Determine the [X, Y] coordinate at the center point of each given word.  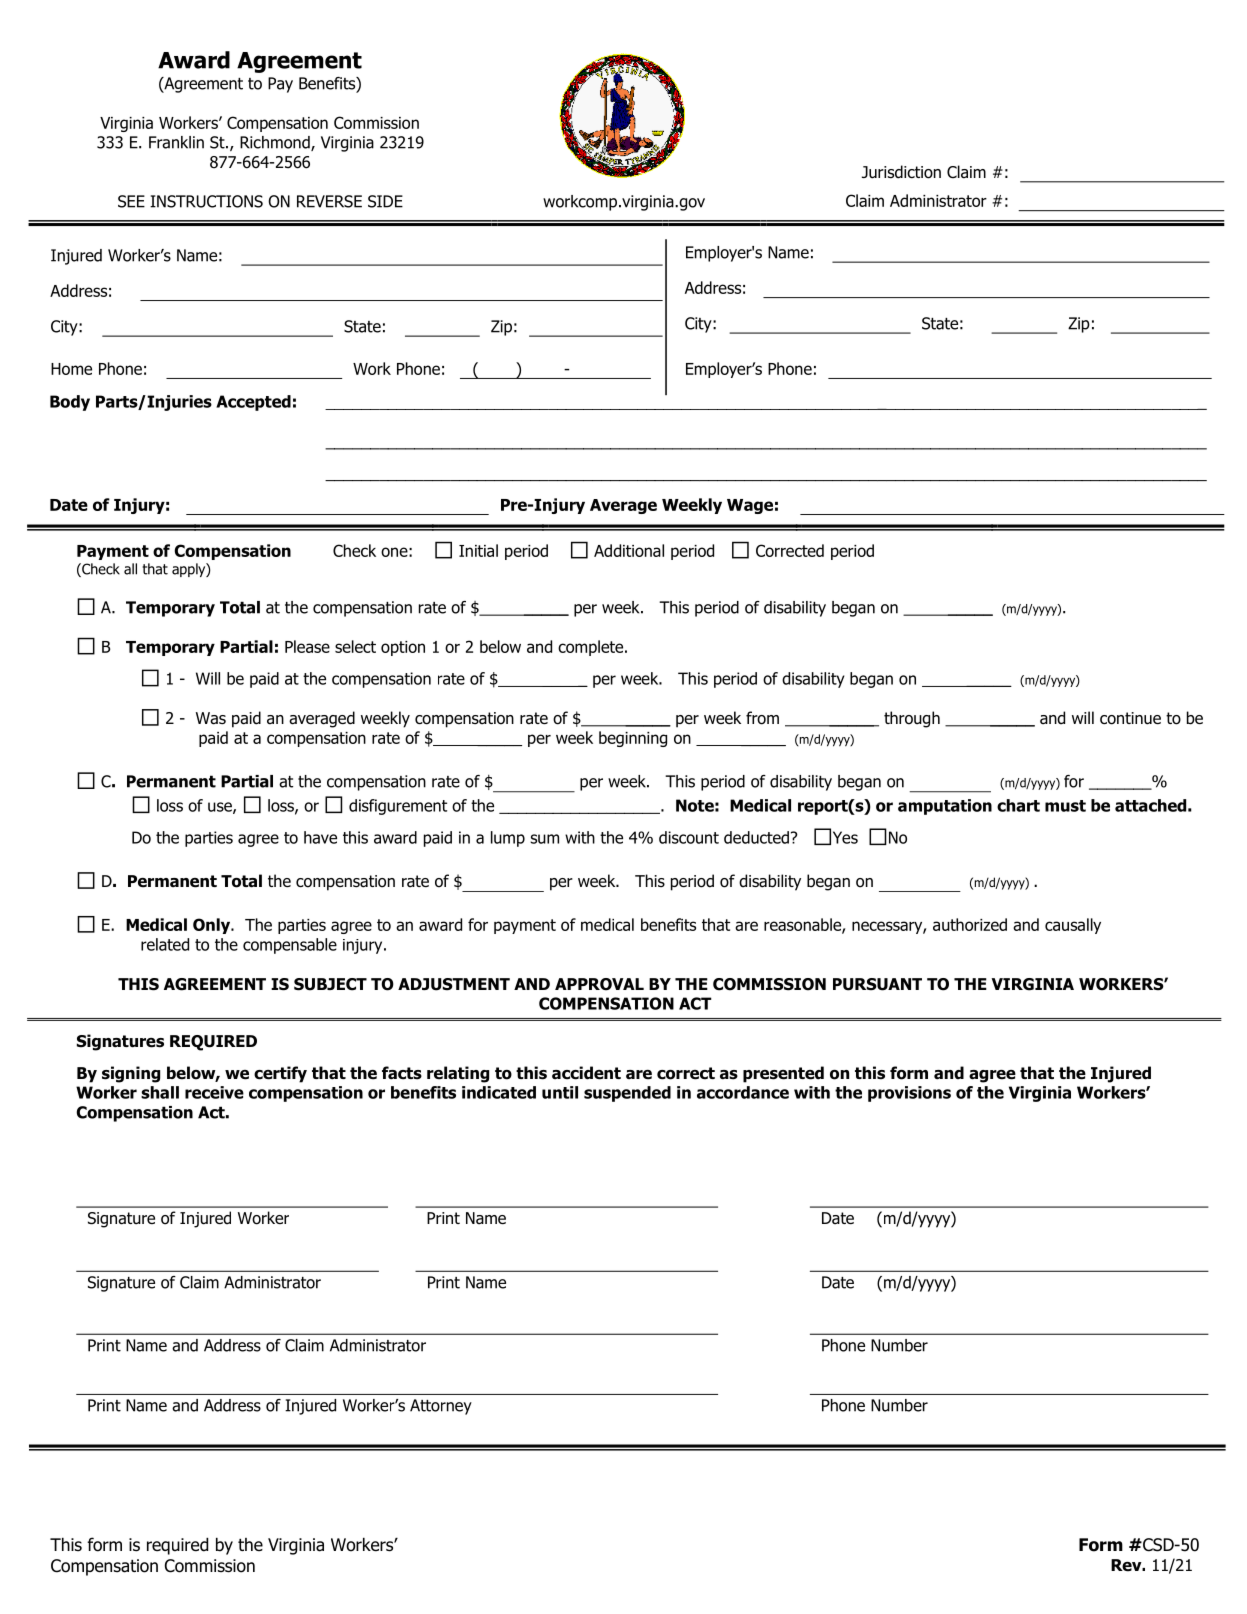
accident [586, 1073]
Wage [750, 506]
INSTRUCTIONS [206, 201]
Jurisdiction [901, 172]
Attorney [441, 1407]
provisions [909, 1094]
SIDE [385, 201]
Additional [629, 550]
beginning [633, 739]
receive [214, 1092]
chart [1018, 805]
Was [211, 718]
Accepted [253, 403]
